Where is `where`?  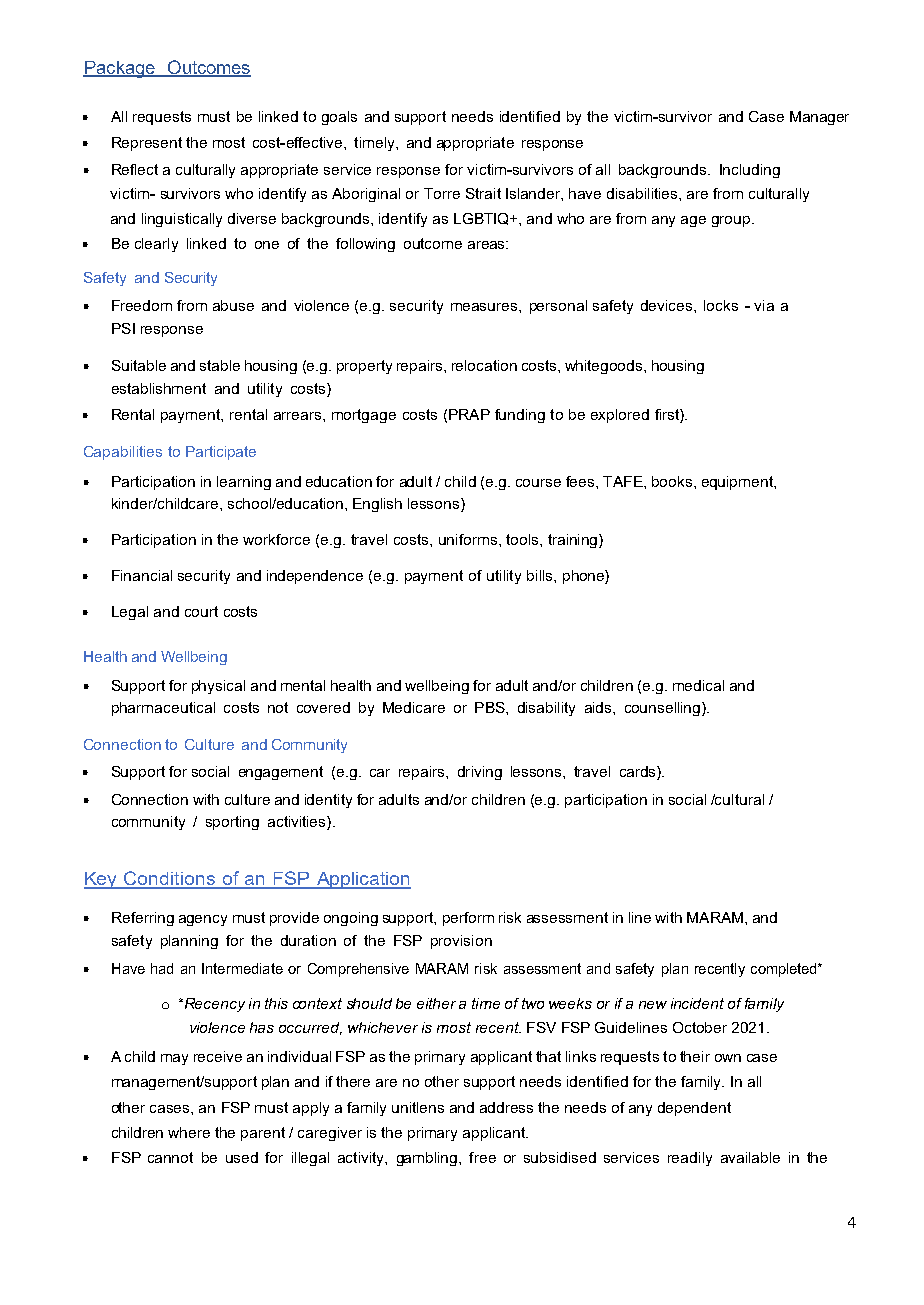 where is located at coordinates (189, 1132).
